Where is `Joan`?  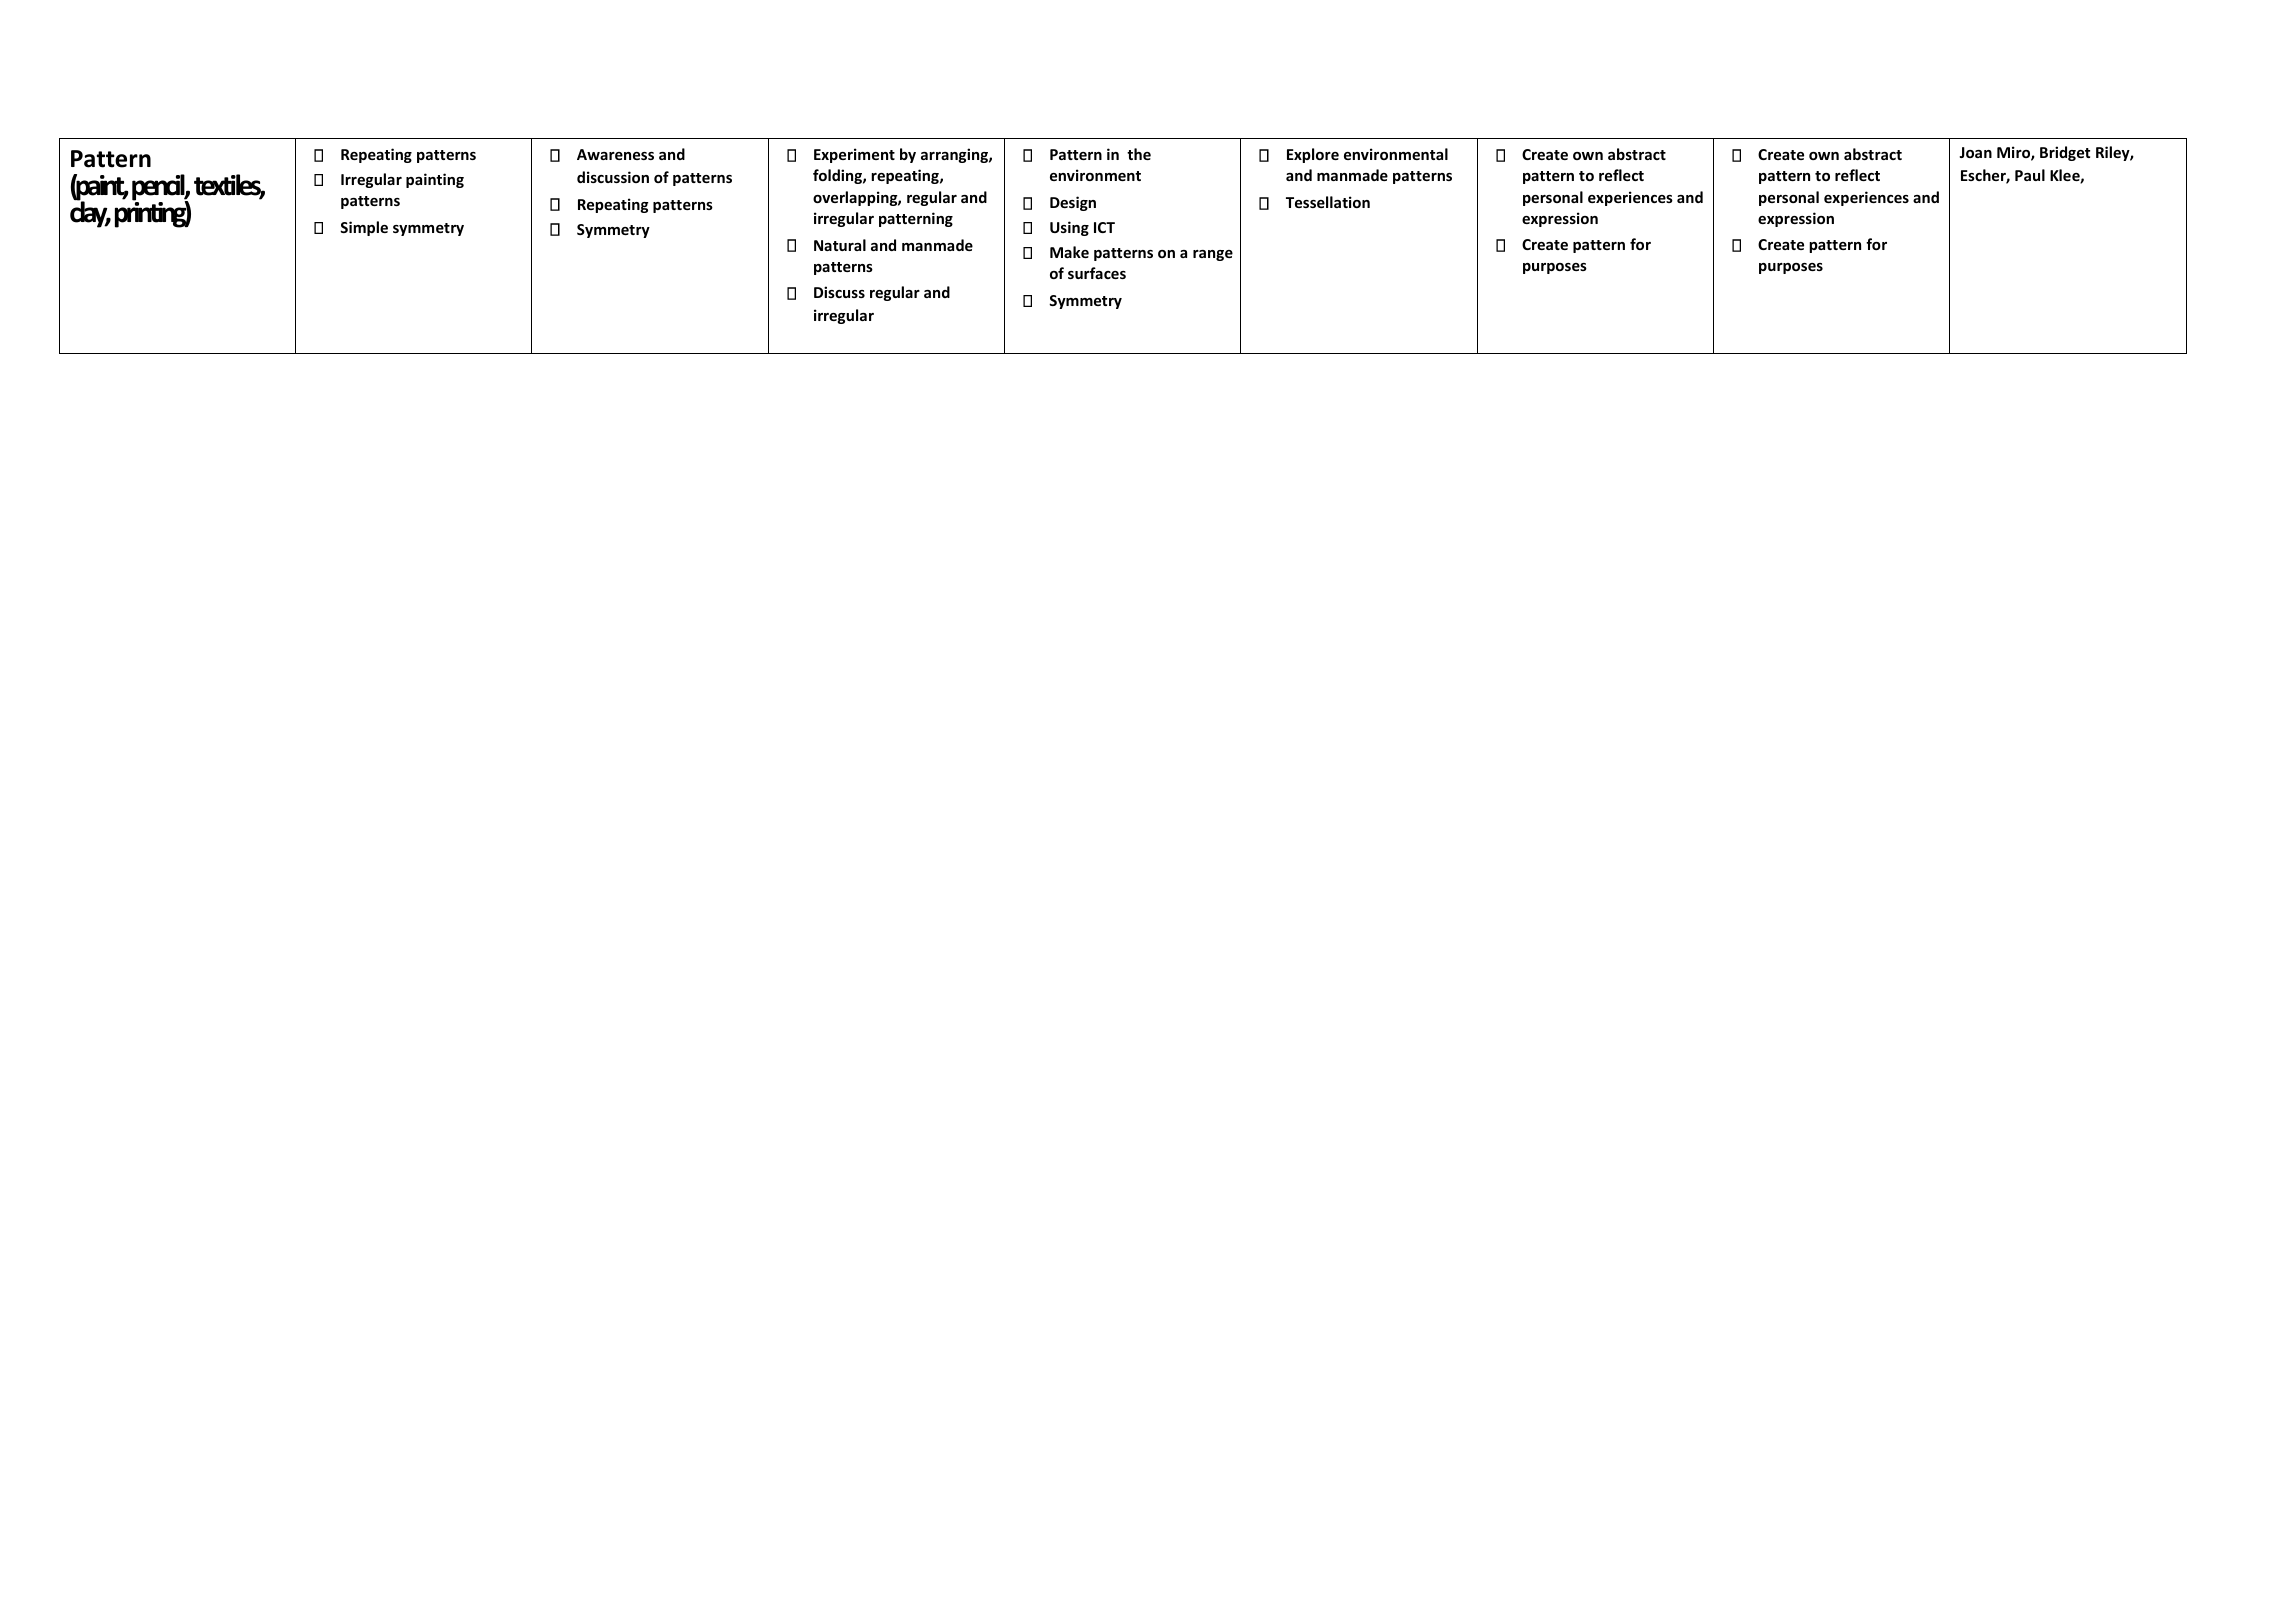
Joan is located at coordinates (1975, 152).
